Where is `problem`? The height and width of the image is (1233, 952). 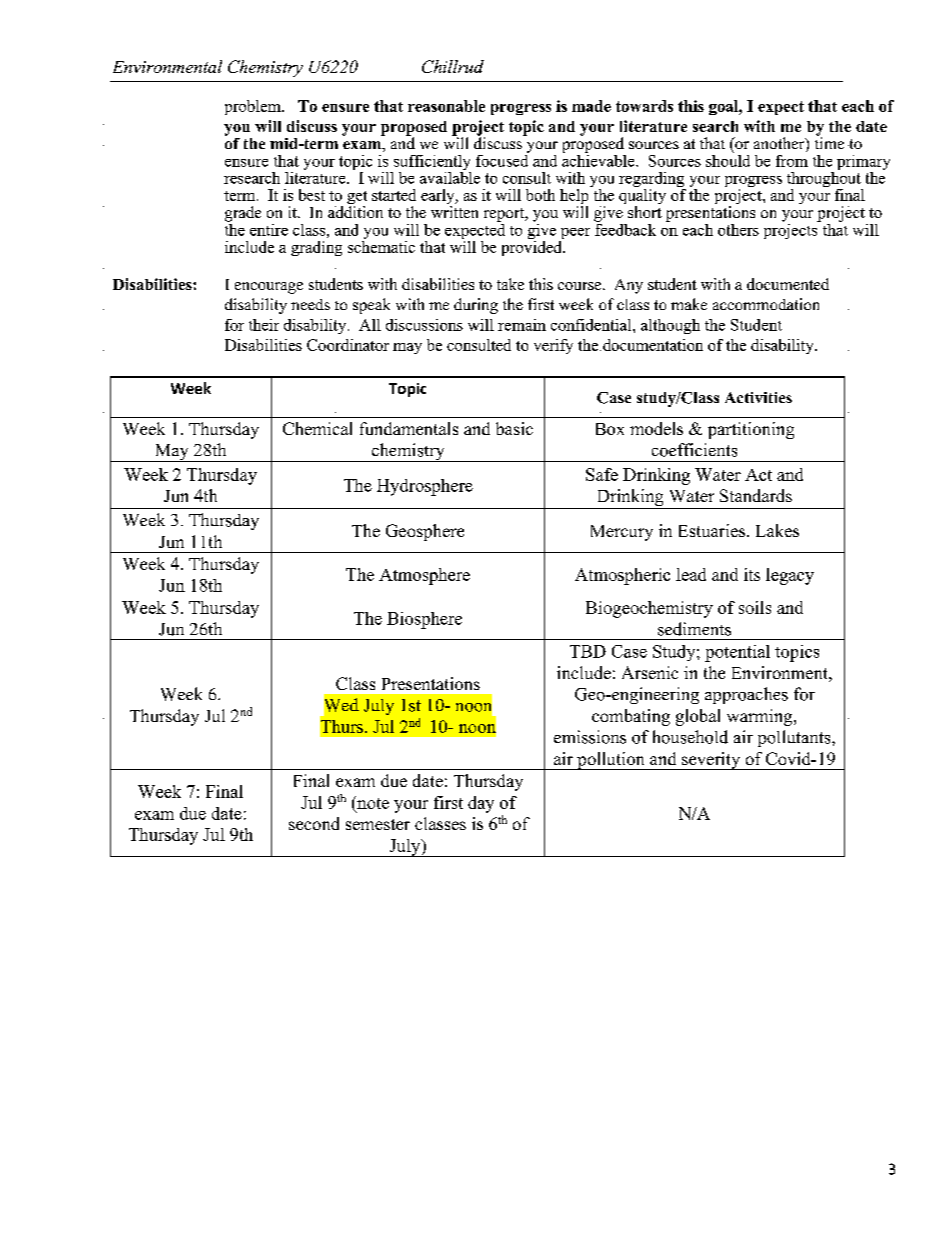
problem is located at coordinates (254, 107).
